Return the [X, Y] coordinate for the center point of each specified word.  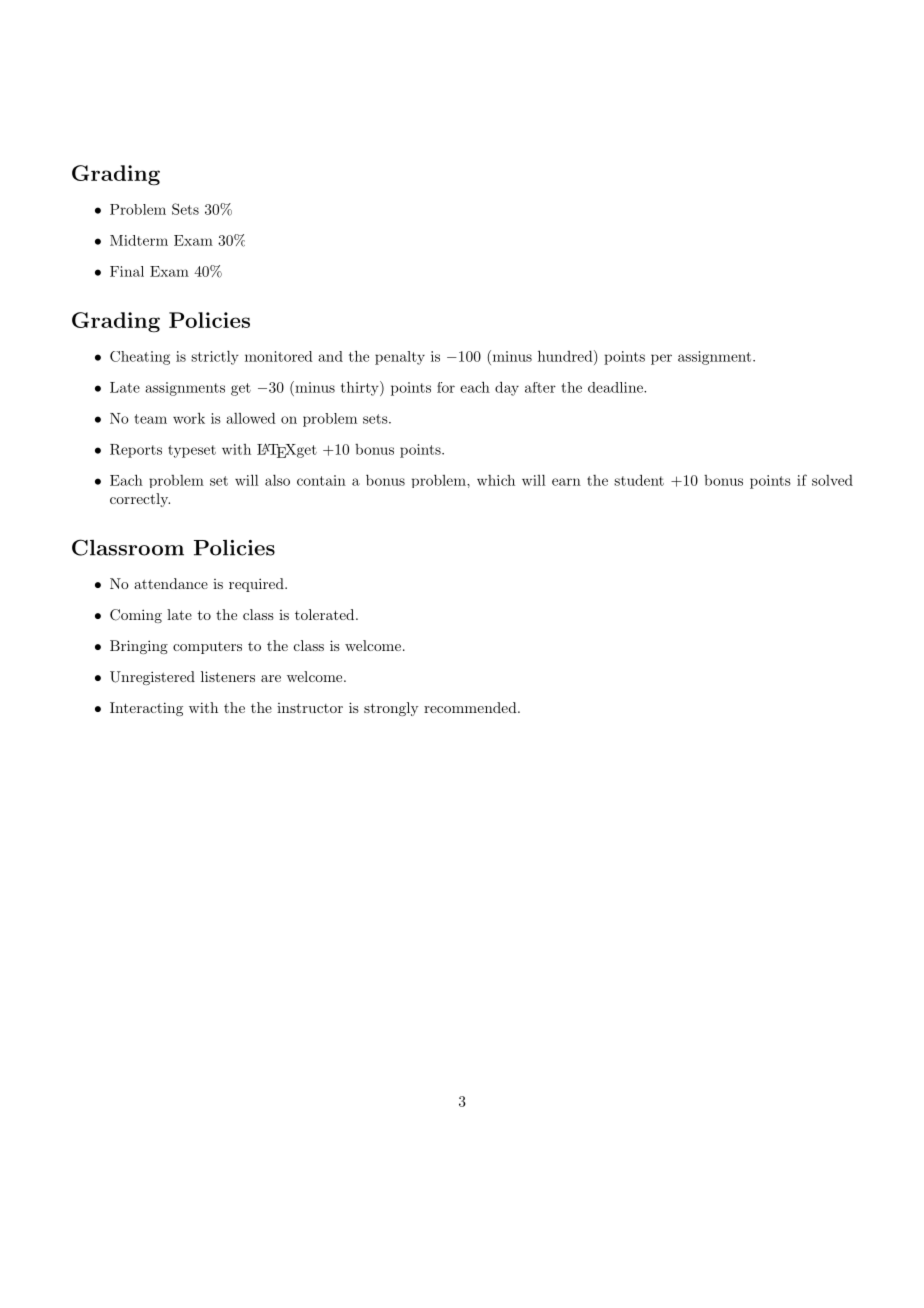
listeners [228, 676]
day [507, 388]
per [661, 359]
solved [832, 480]
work [189, 418]
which [496, 480]
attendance [171, 583]
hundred [566, 356]
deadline [616, 387]
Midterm [139, 240]
